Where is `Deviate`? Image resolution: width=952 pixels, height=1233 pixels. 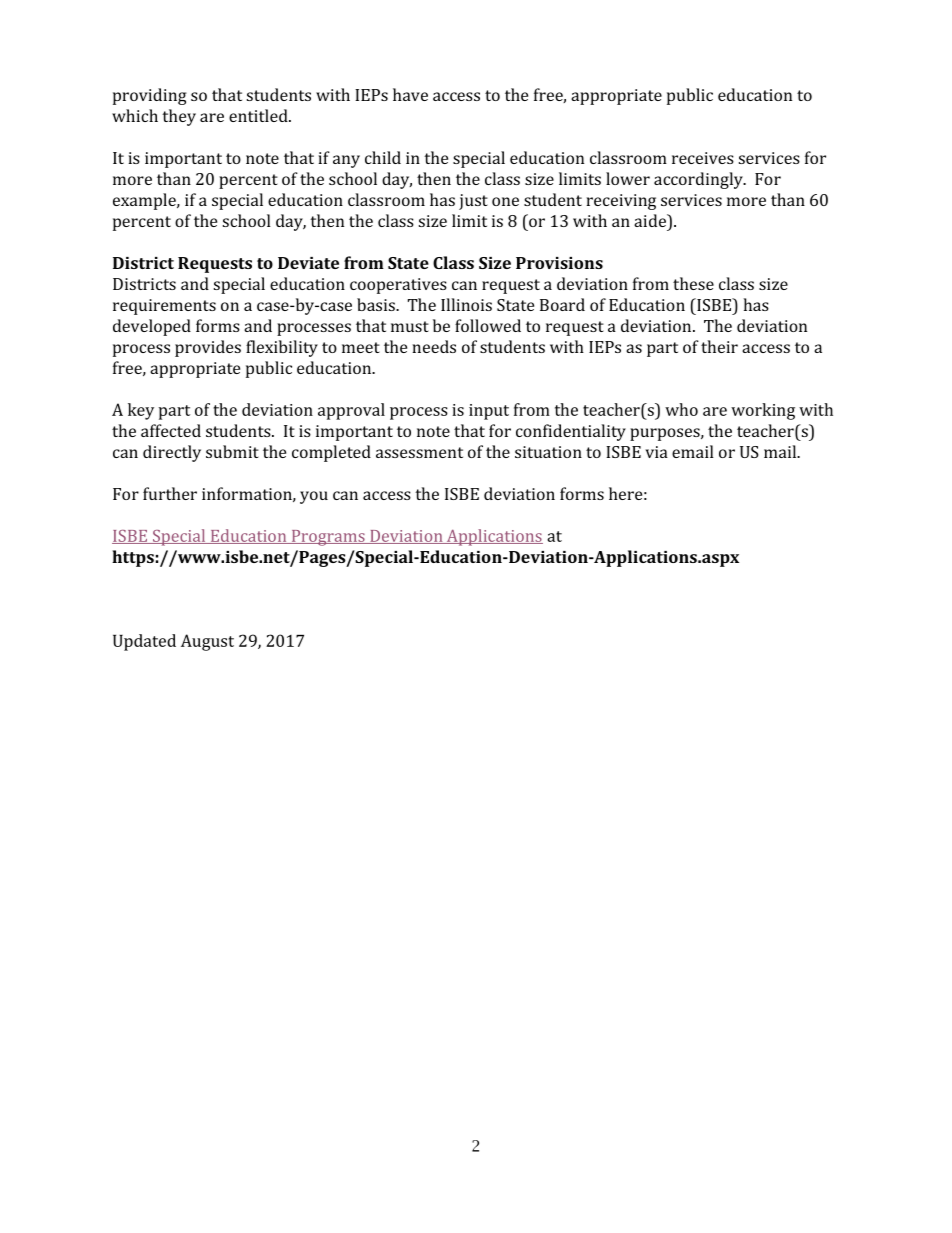
Deviate is located at coordinates (308, 263).
